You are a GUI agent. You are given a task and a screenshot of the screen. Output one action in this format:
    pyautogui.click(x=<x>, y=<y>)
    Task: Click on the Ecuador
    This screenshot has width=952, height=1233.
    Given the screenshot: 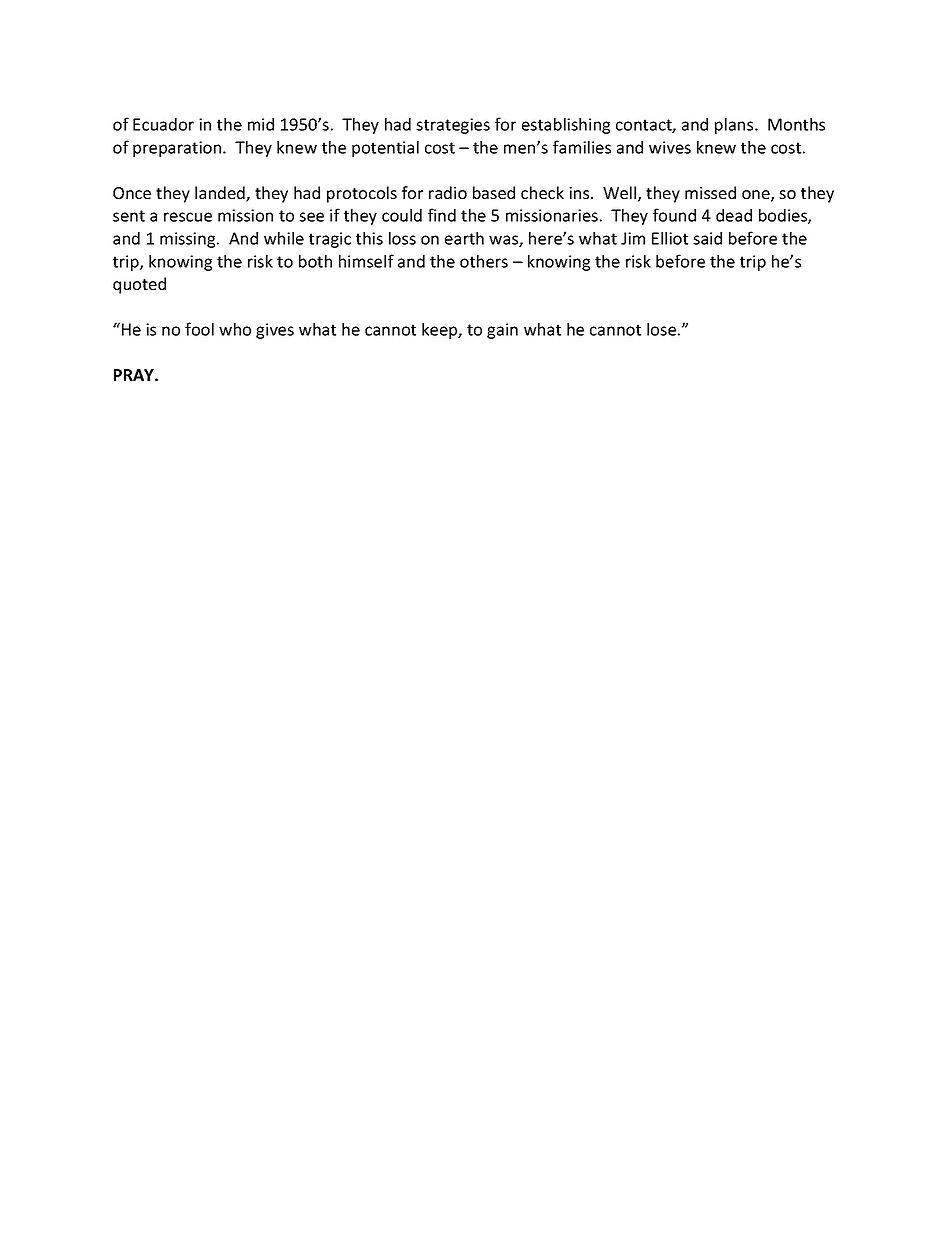 What is the action you would take?
    pyautogui.click(x=163, y=124)
